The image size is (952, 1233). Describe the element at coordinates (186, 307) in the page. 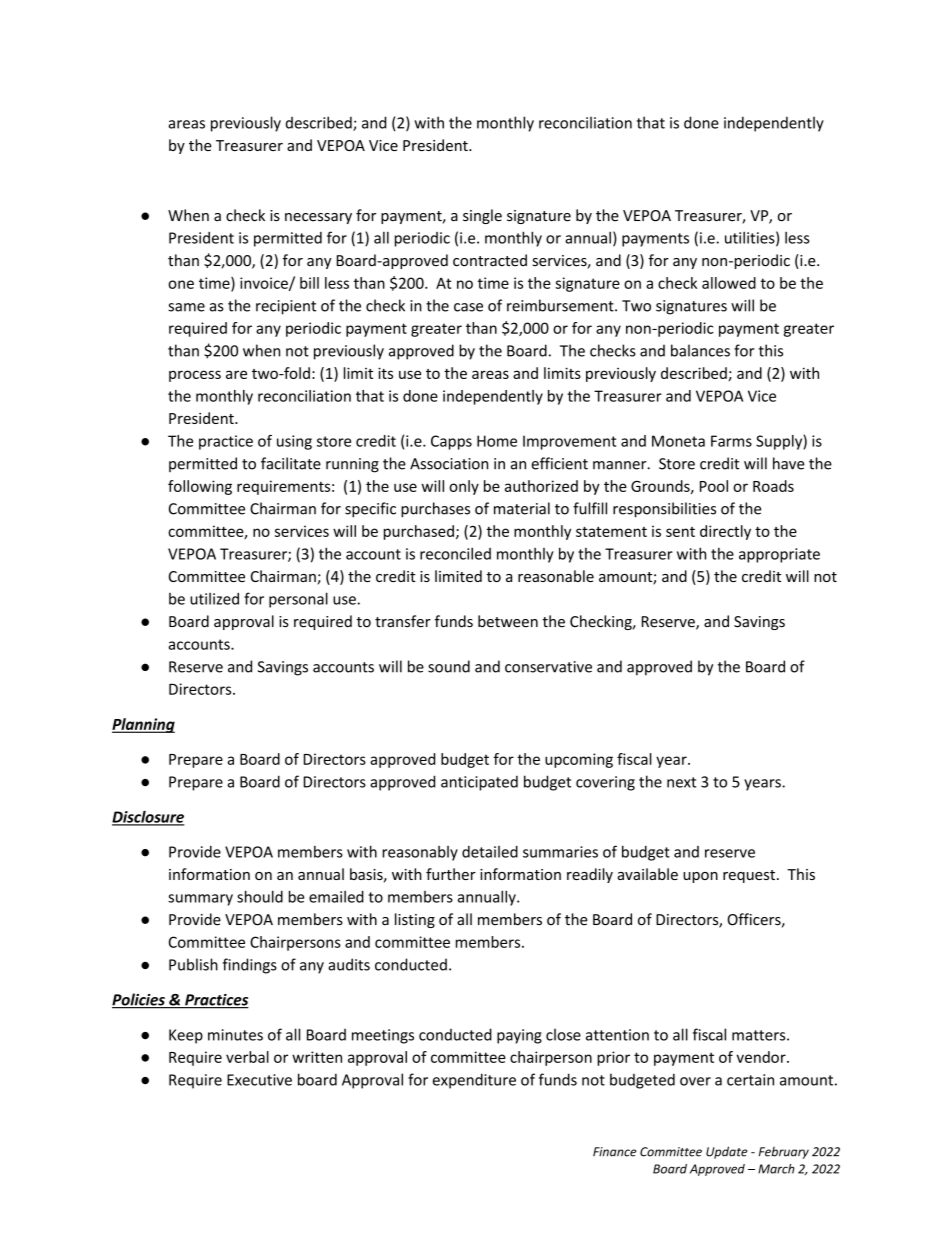

I see `same` at that location.
